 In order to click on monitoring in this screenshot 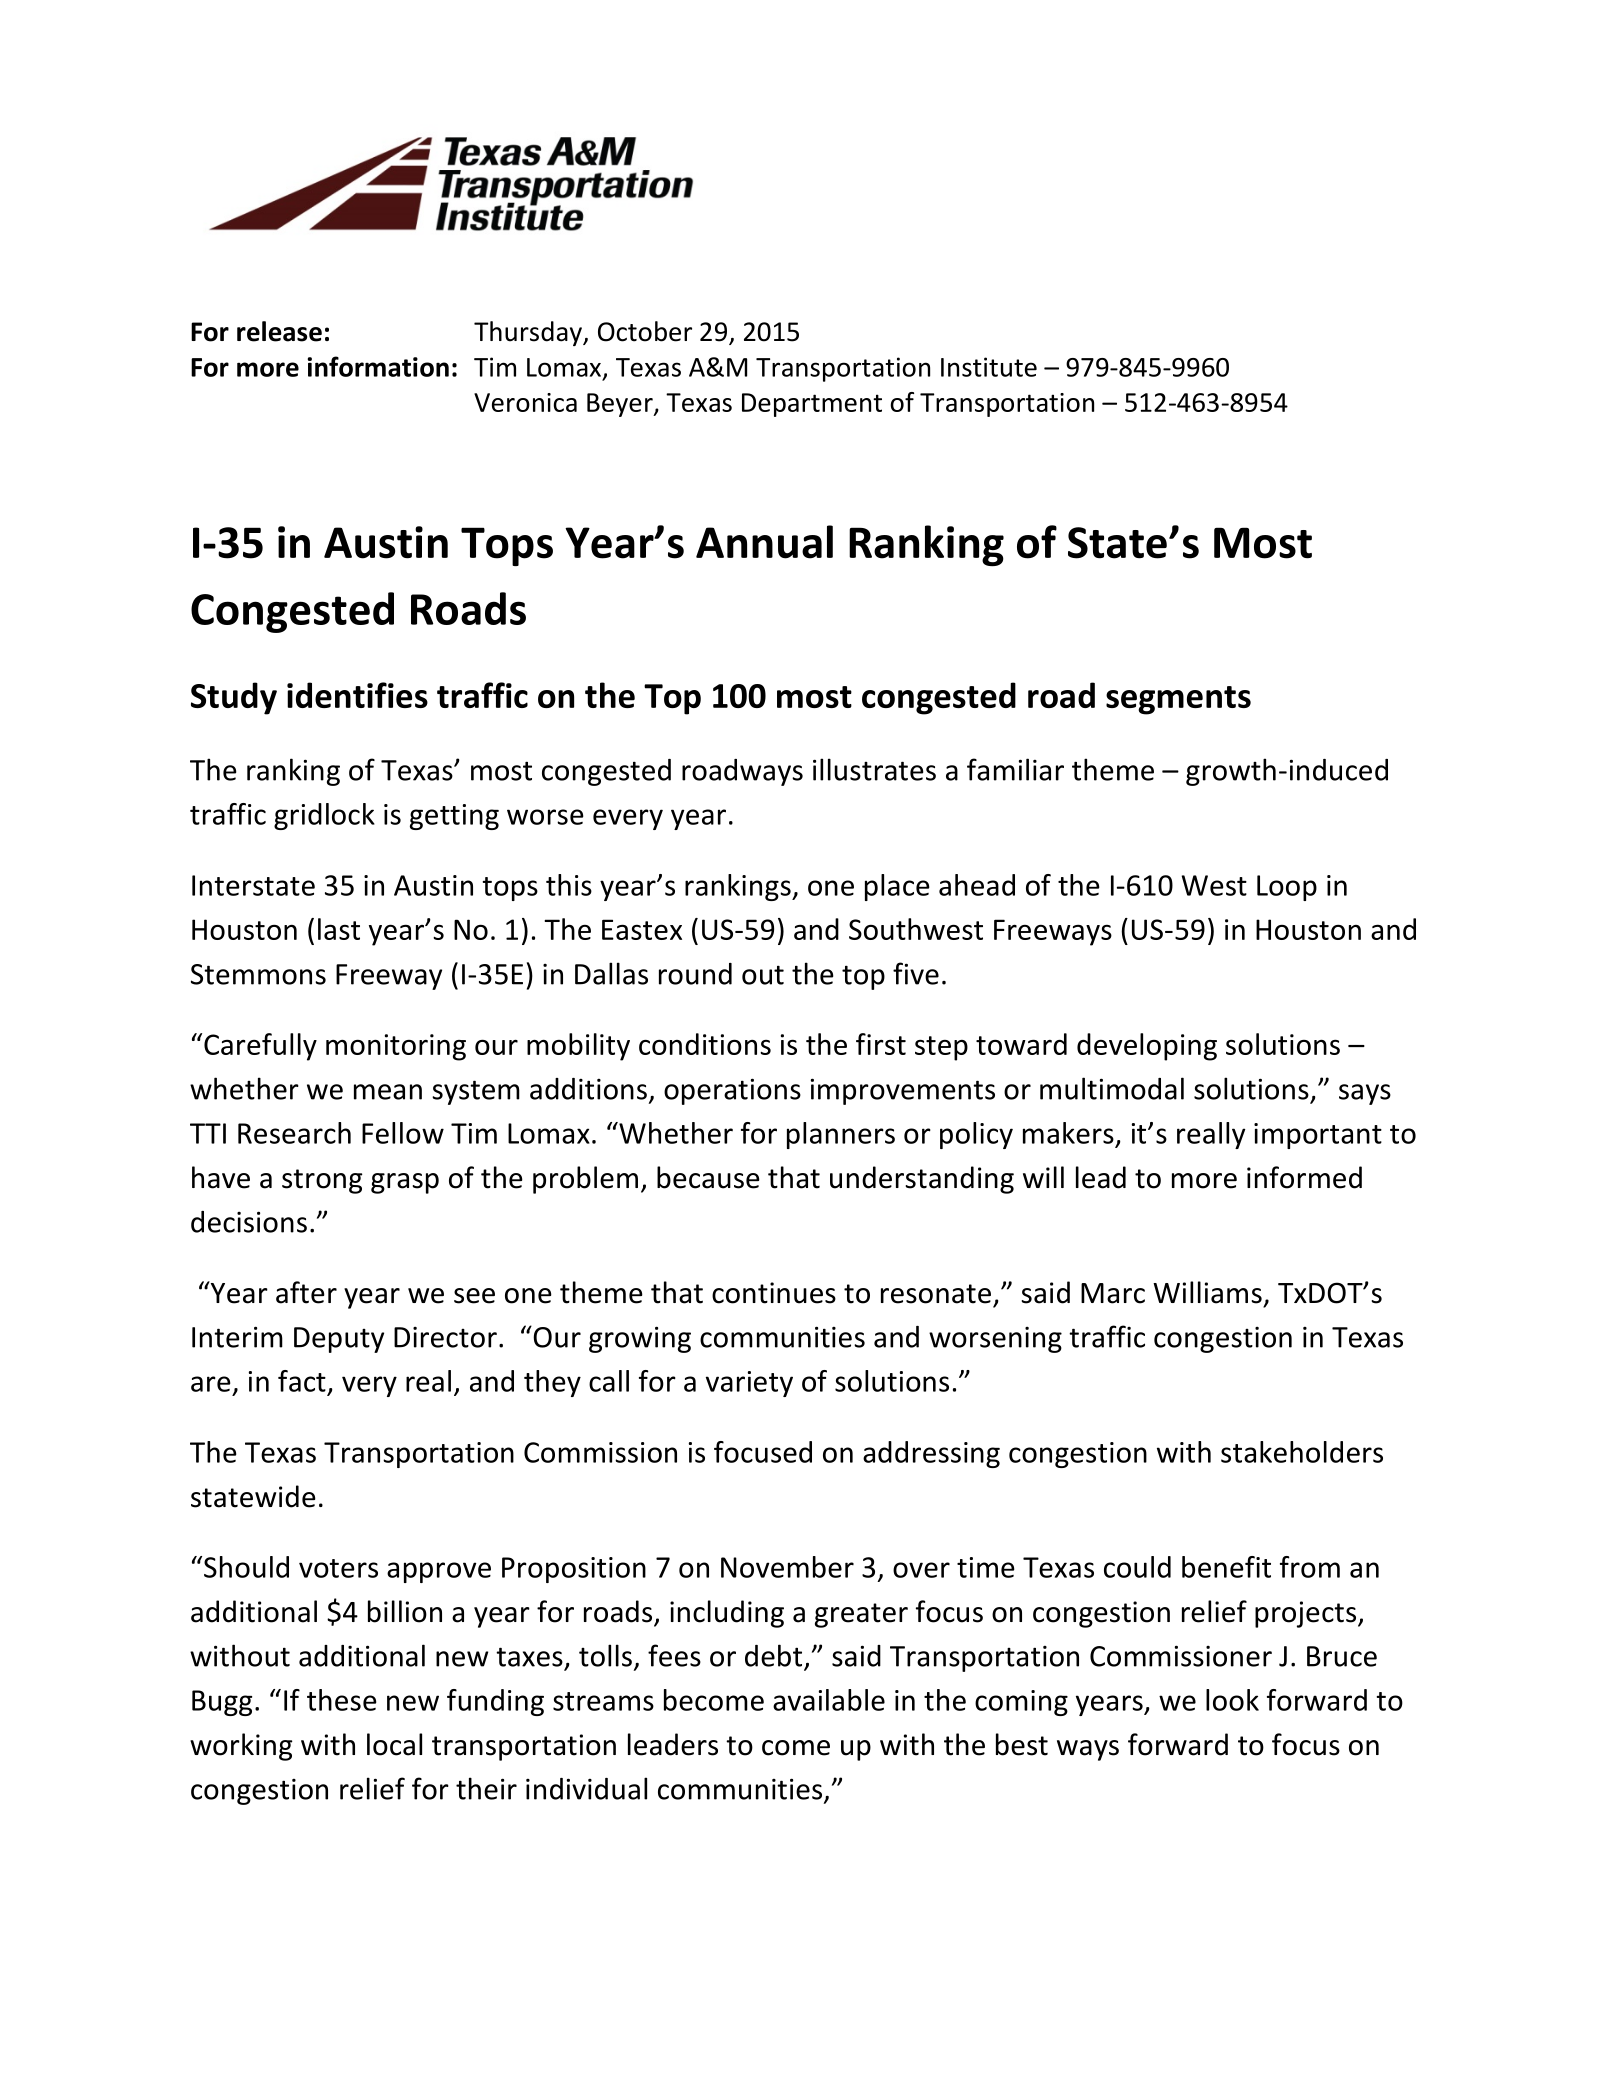, I will do `click(396, 1047)`.
